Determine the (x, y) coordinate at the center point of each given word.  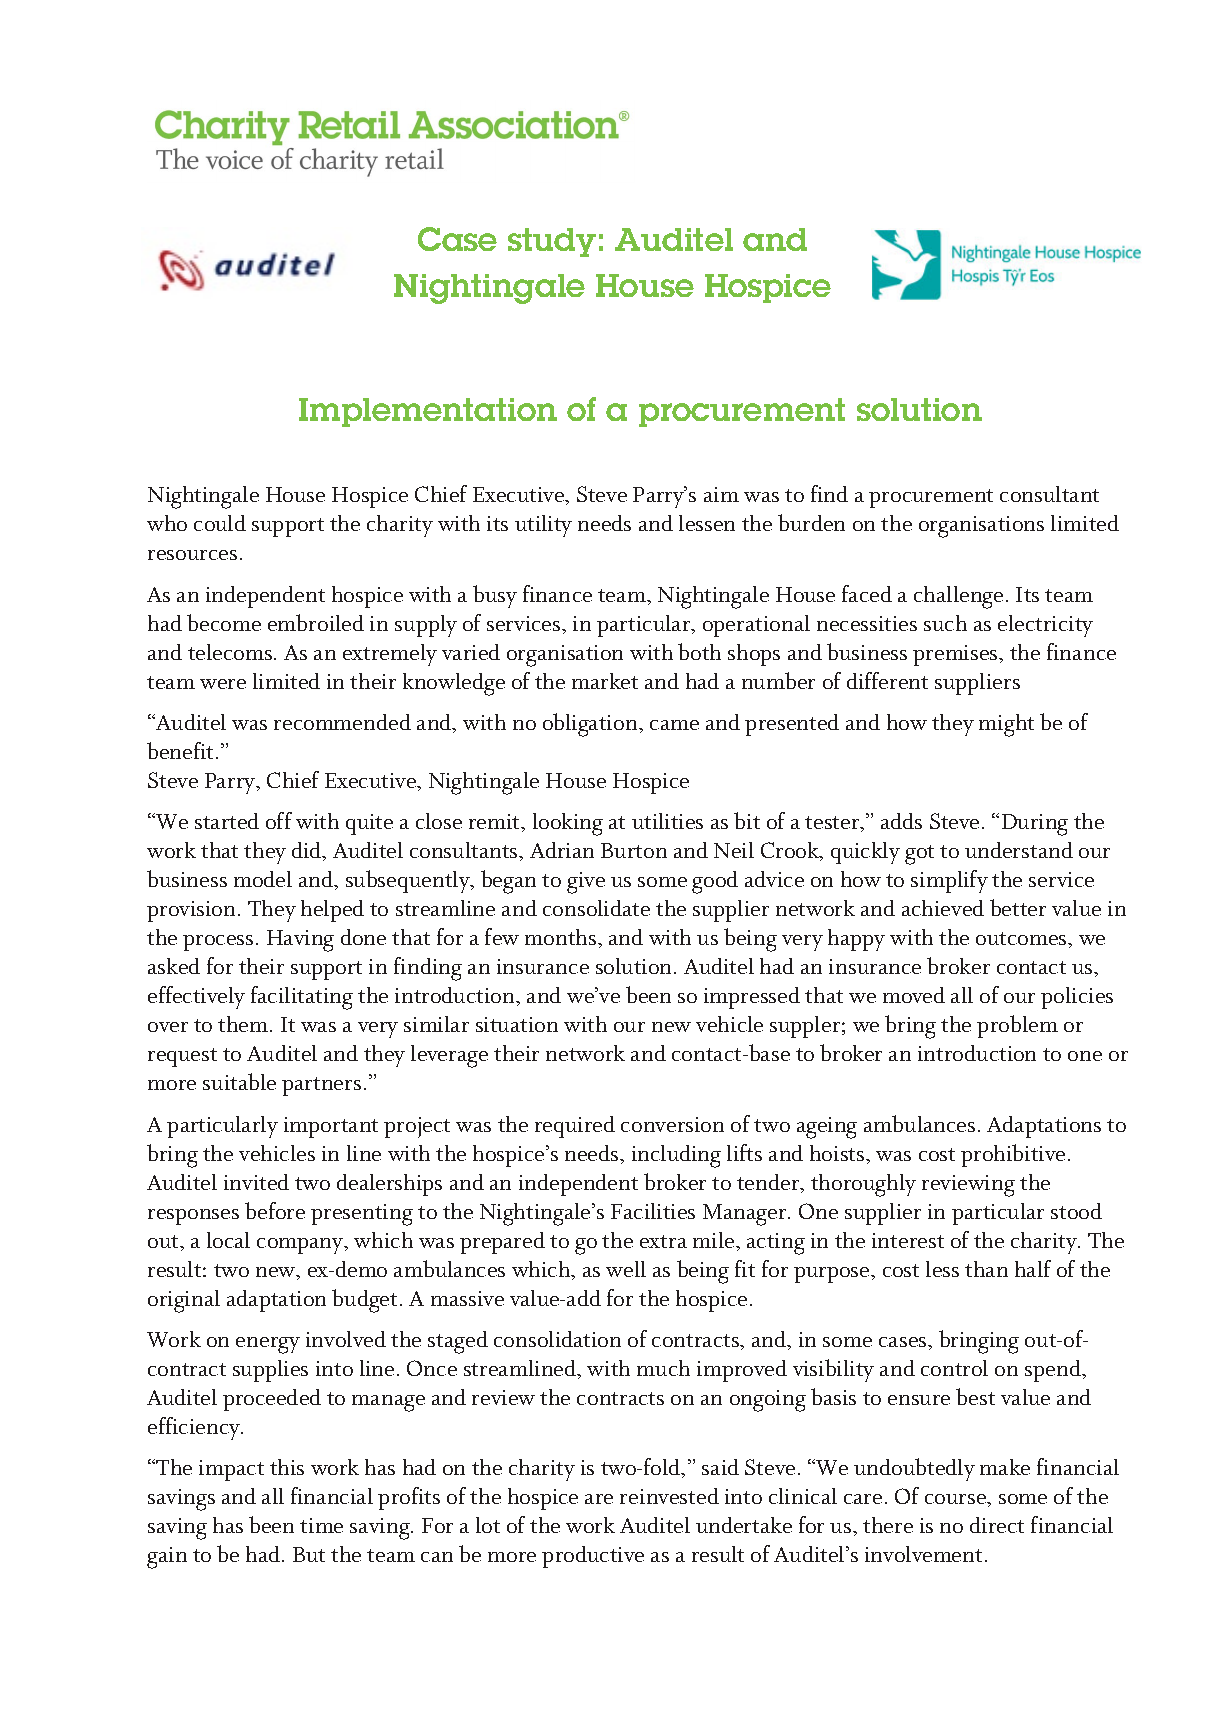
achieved (943, 908)
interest (908, 1240)
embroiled (316, 622)
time (321, 1525)
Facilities (653, 1211)
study (552, 242)
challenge (958, 597)
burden (811, 522)
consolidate (596, 908)
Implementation (428, 412)
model (263, 879)
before (275, 1210)
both (699, 651)
